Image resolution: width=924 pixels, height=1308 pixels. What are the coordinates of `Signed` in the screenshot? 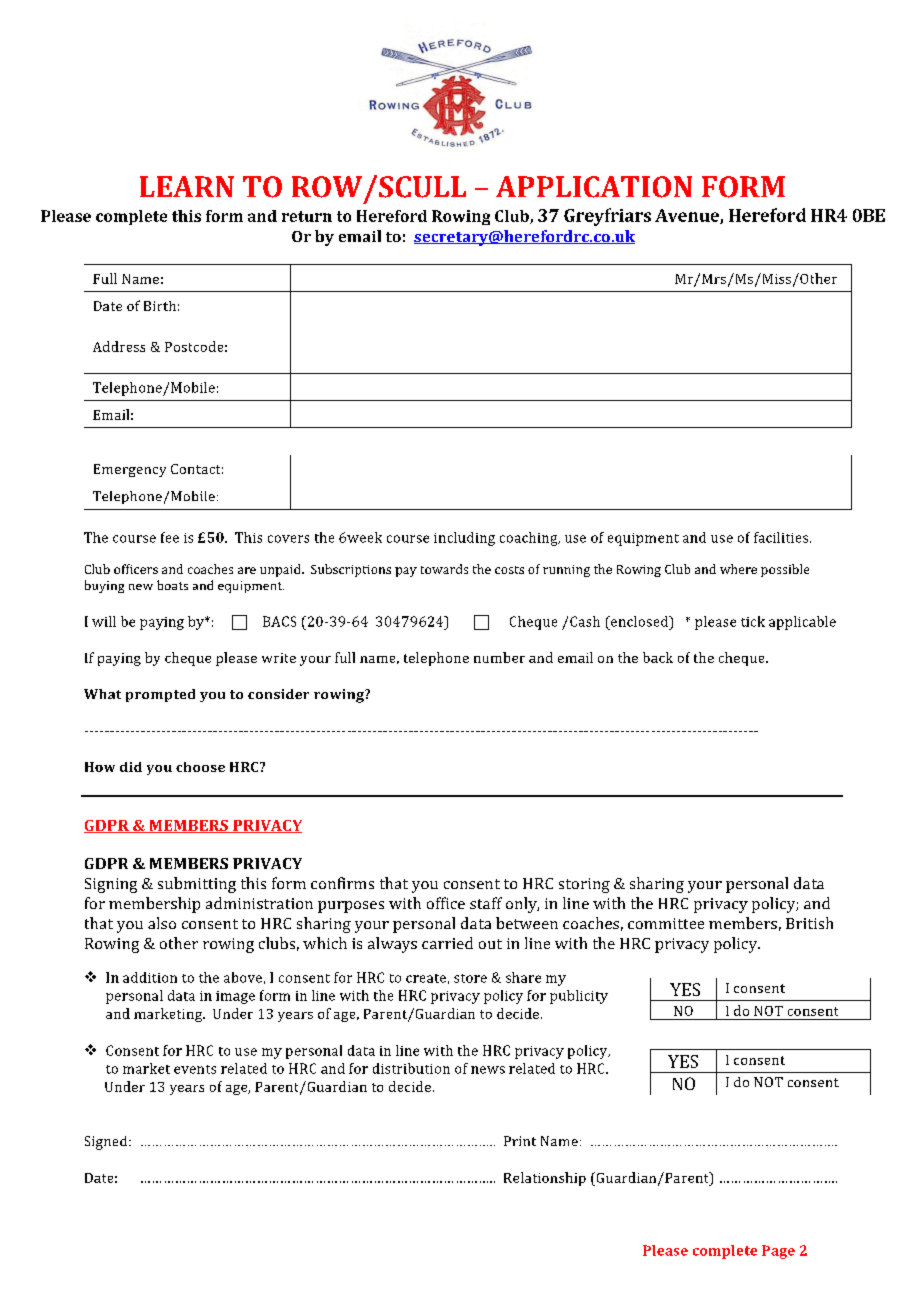 It's located at (107, 1143).
